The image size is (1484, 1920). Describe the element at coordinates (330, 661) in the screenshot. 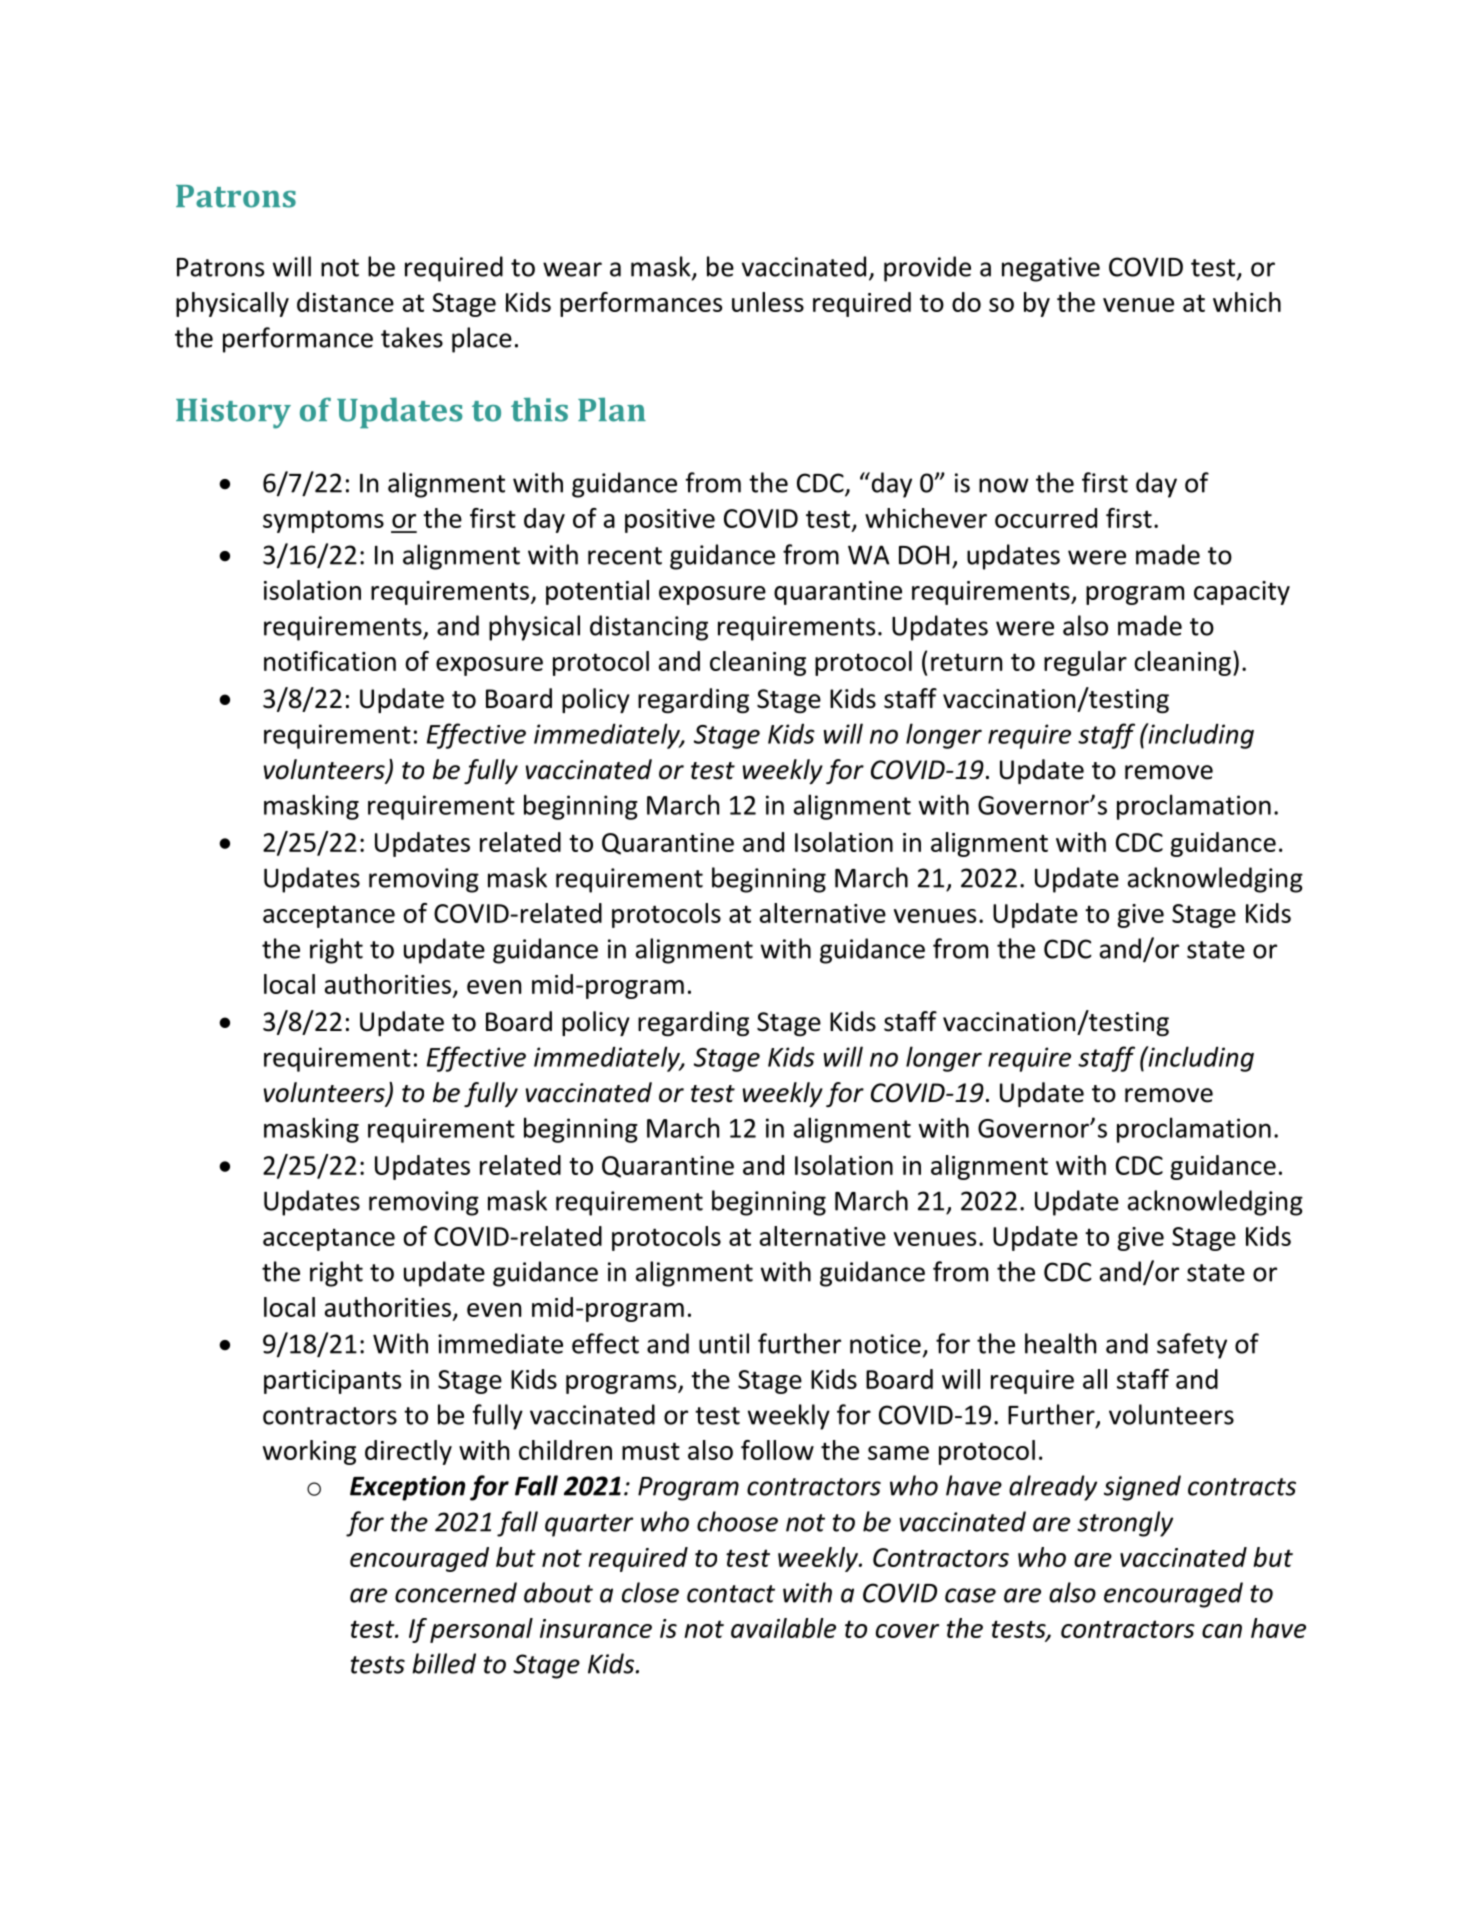

I see `notification` at that location.
